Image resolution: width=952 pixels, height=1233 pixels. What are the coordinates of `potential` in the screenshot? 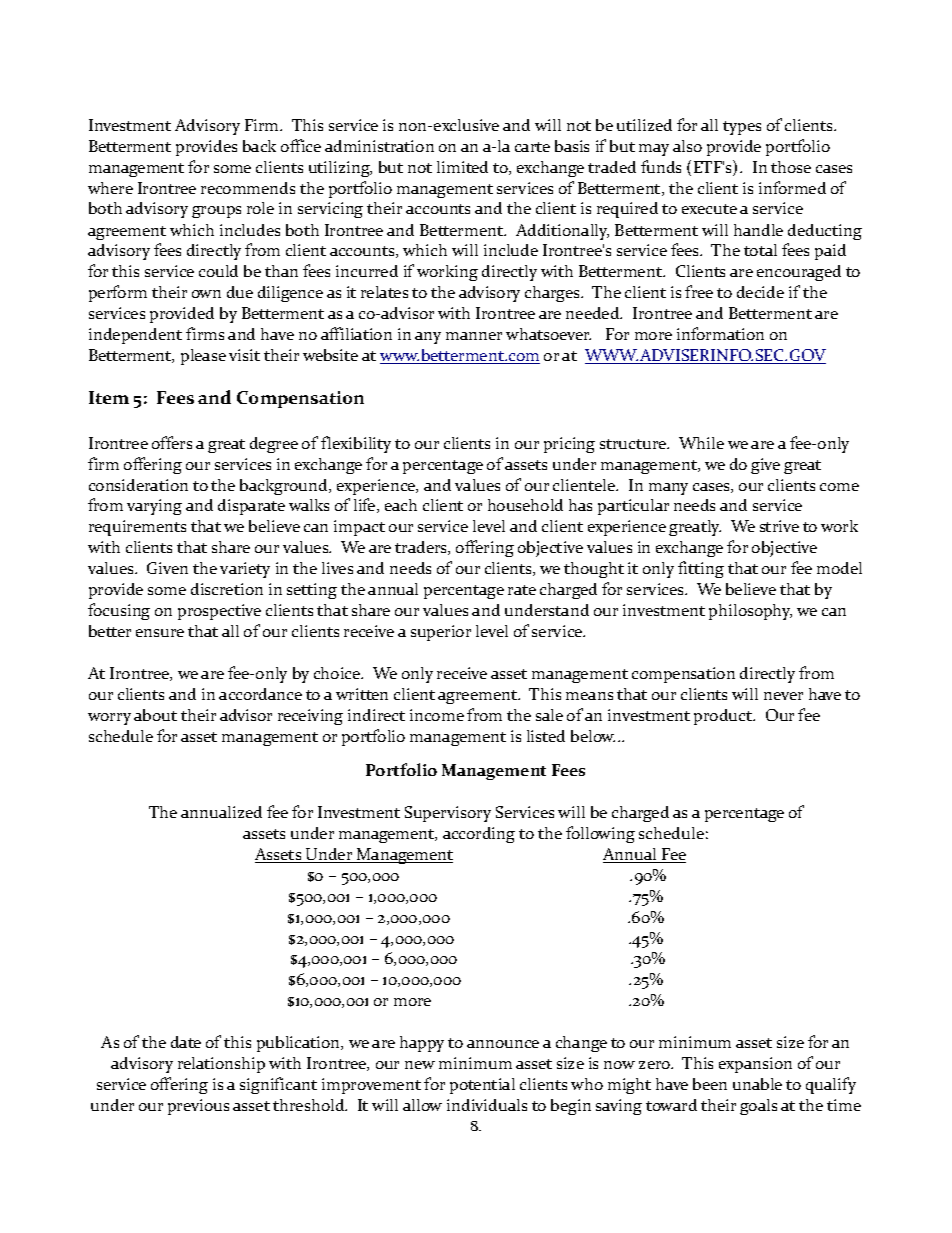 It's located at (482, 1086).
